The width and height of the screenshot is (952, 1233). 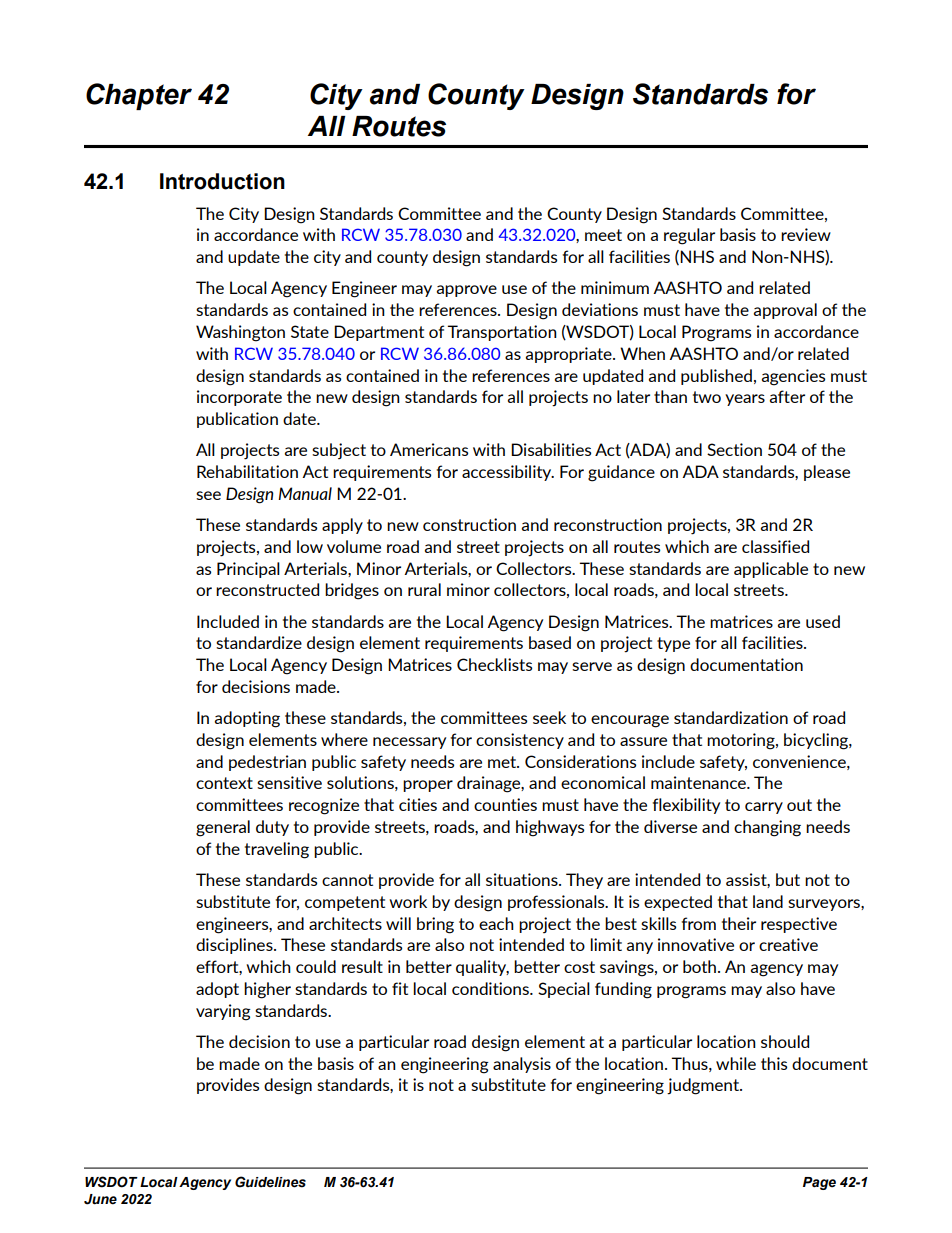 I want to click on Checklists, so click(x=494, y=664).
